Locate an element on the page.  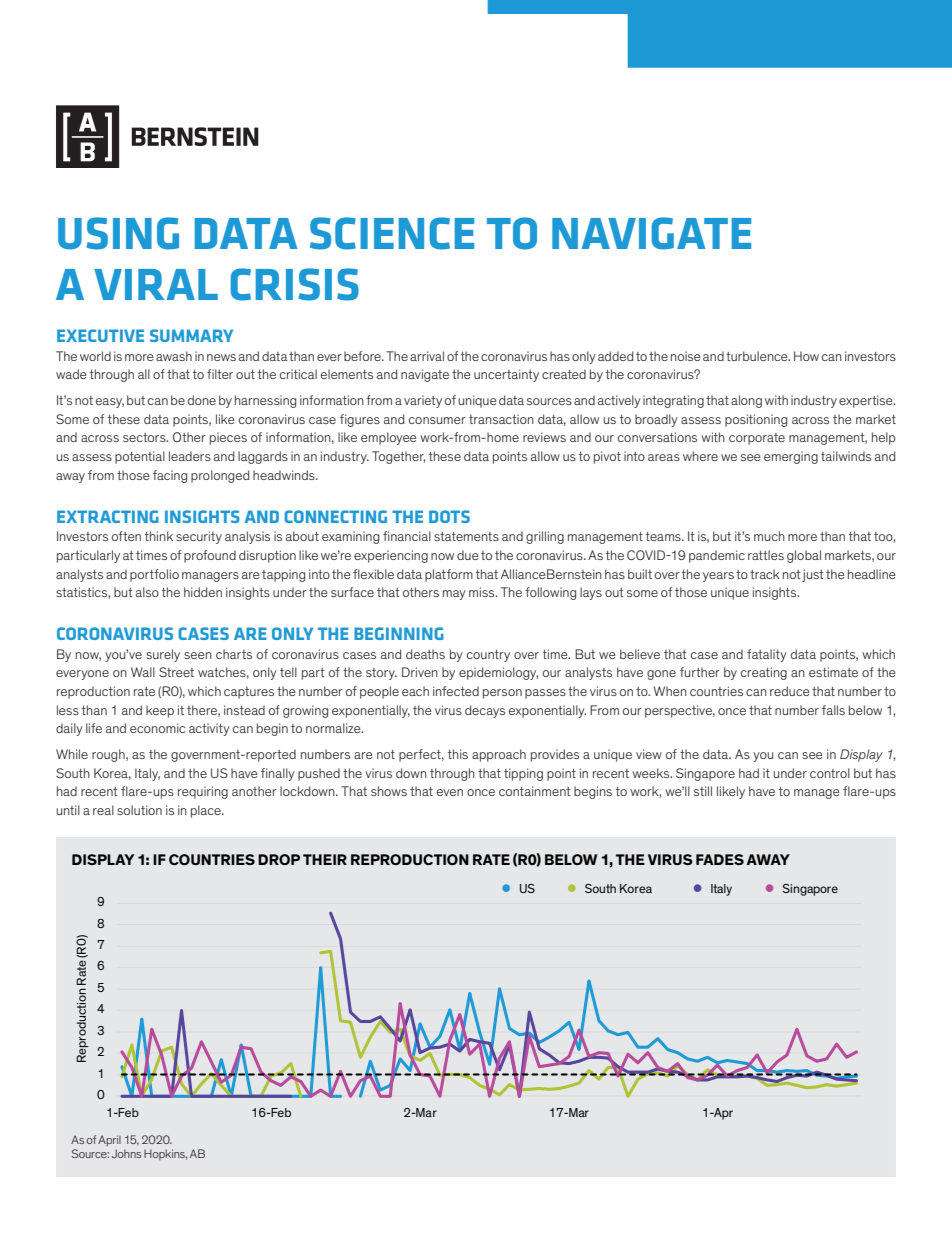
FADES is located at coordinates (720, 859).
